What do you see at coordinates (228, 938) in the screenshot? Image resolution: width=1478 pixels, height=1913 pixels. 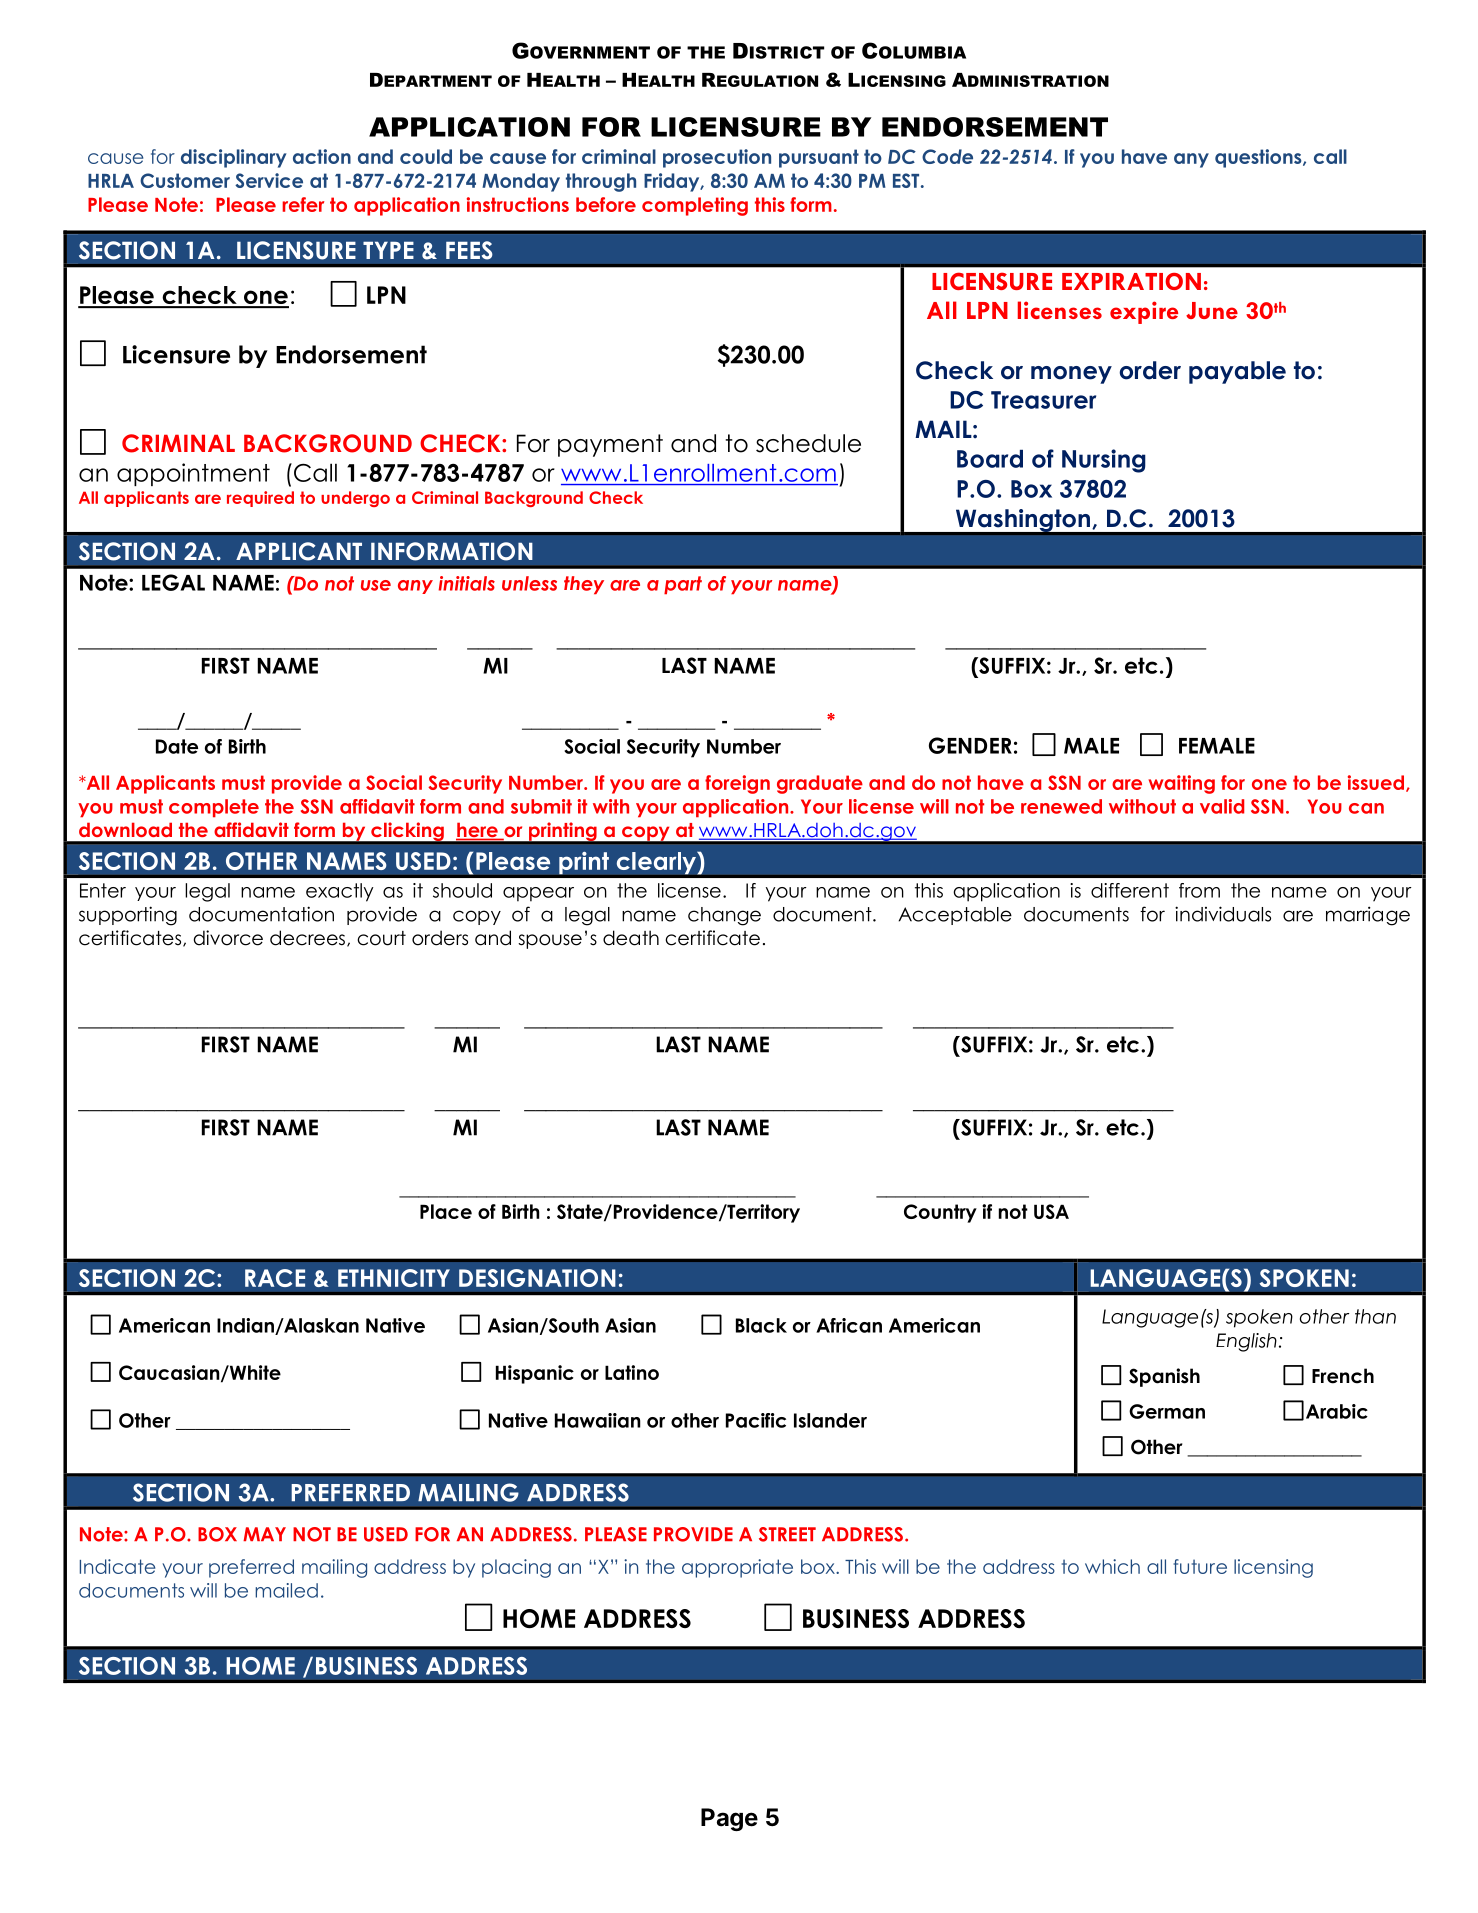 I see `divorce` at bounding box center [228, 938].
